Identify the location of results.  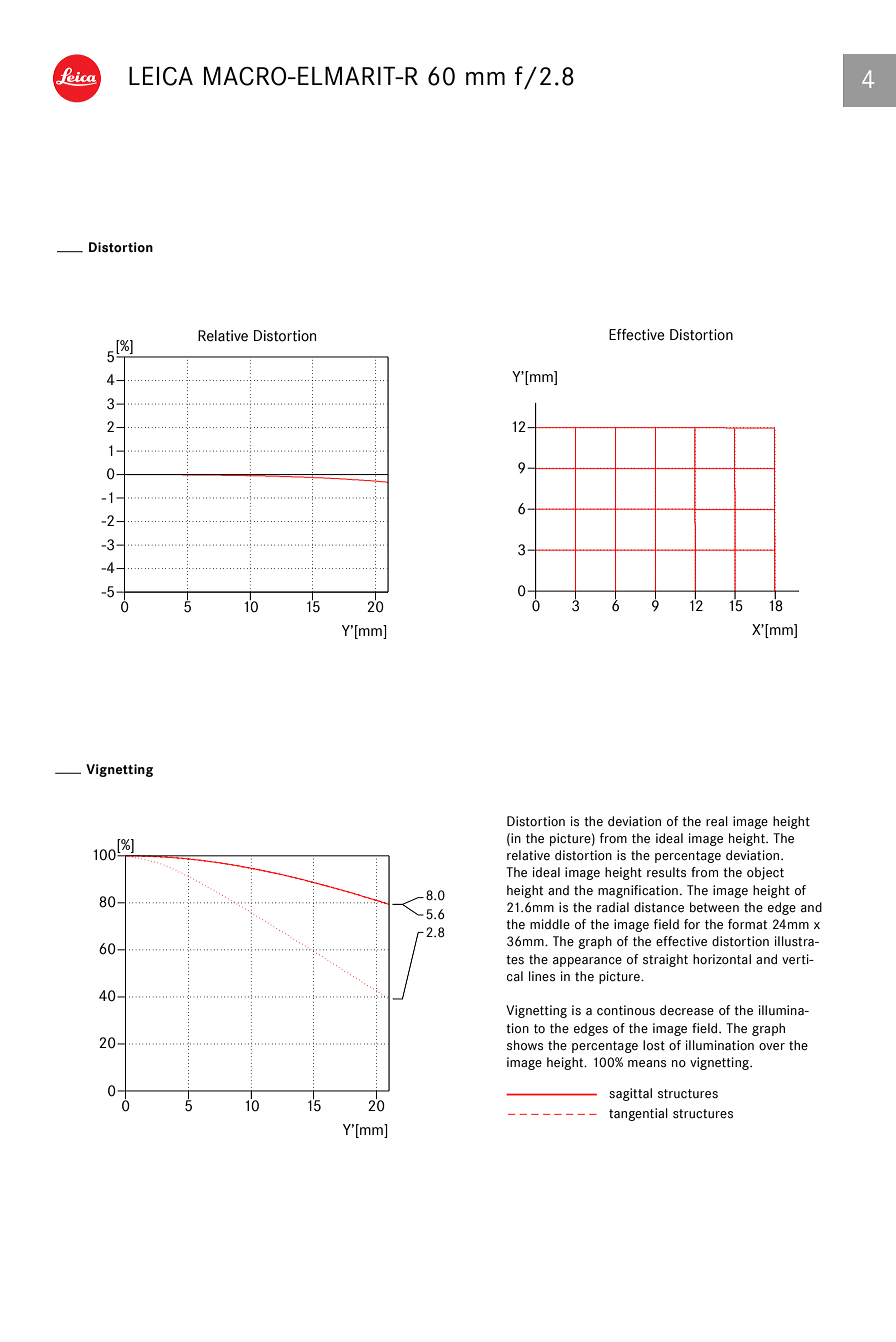
(666, 872).
